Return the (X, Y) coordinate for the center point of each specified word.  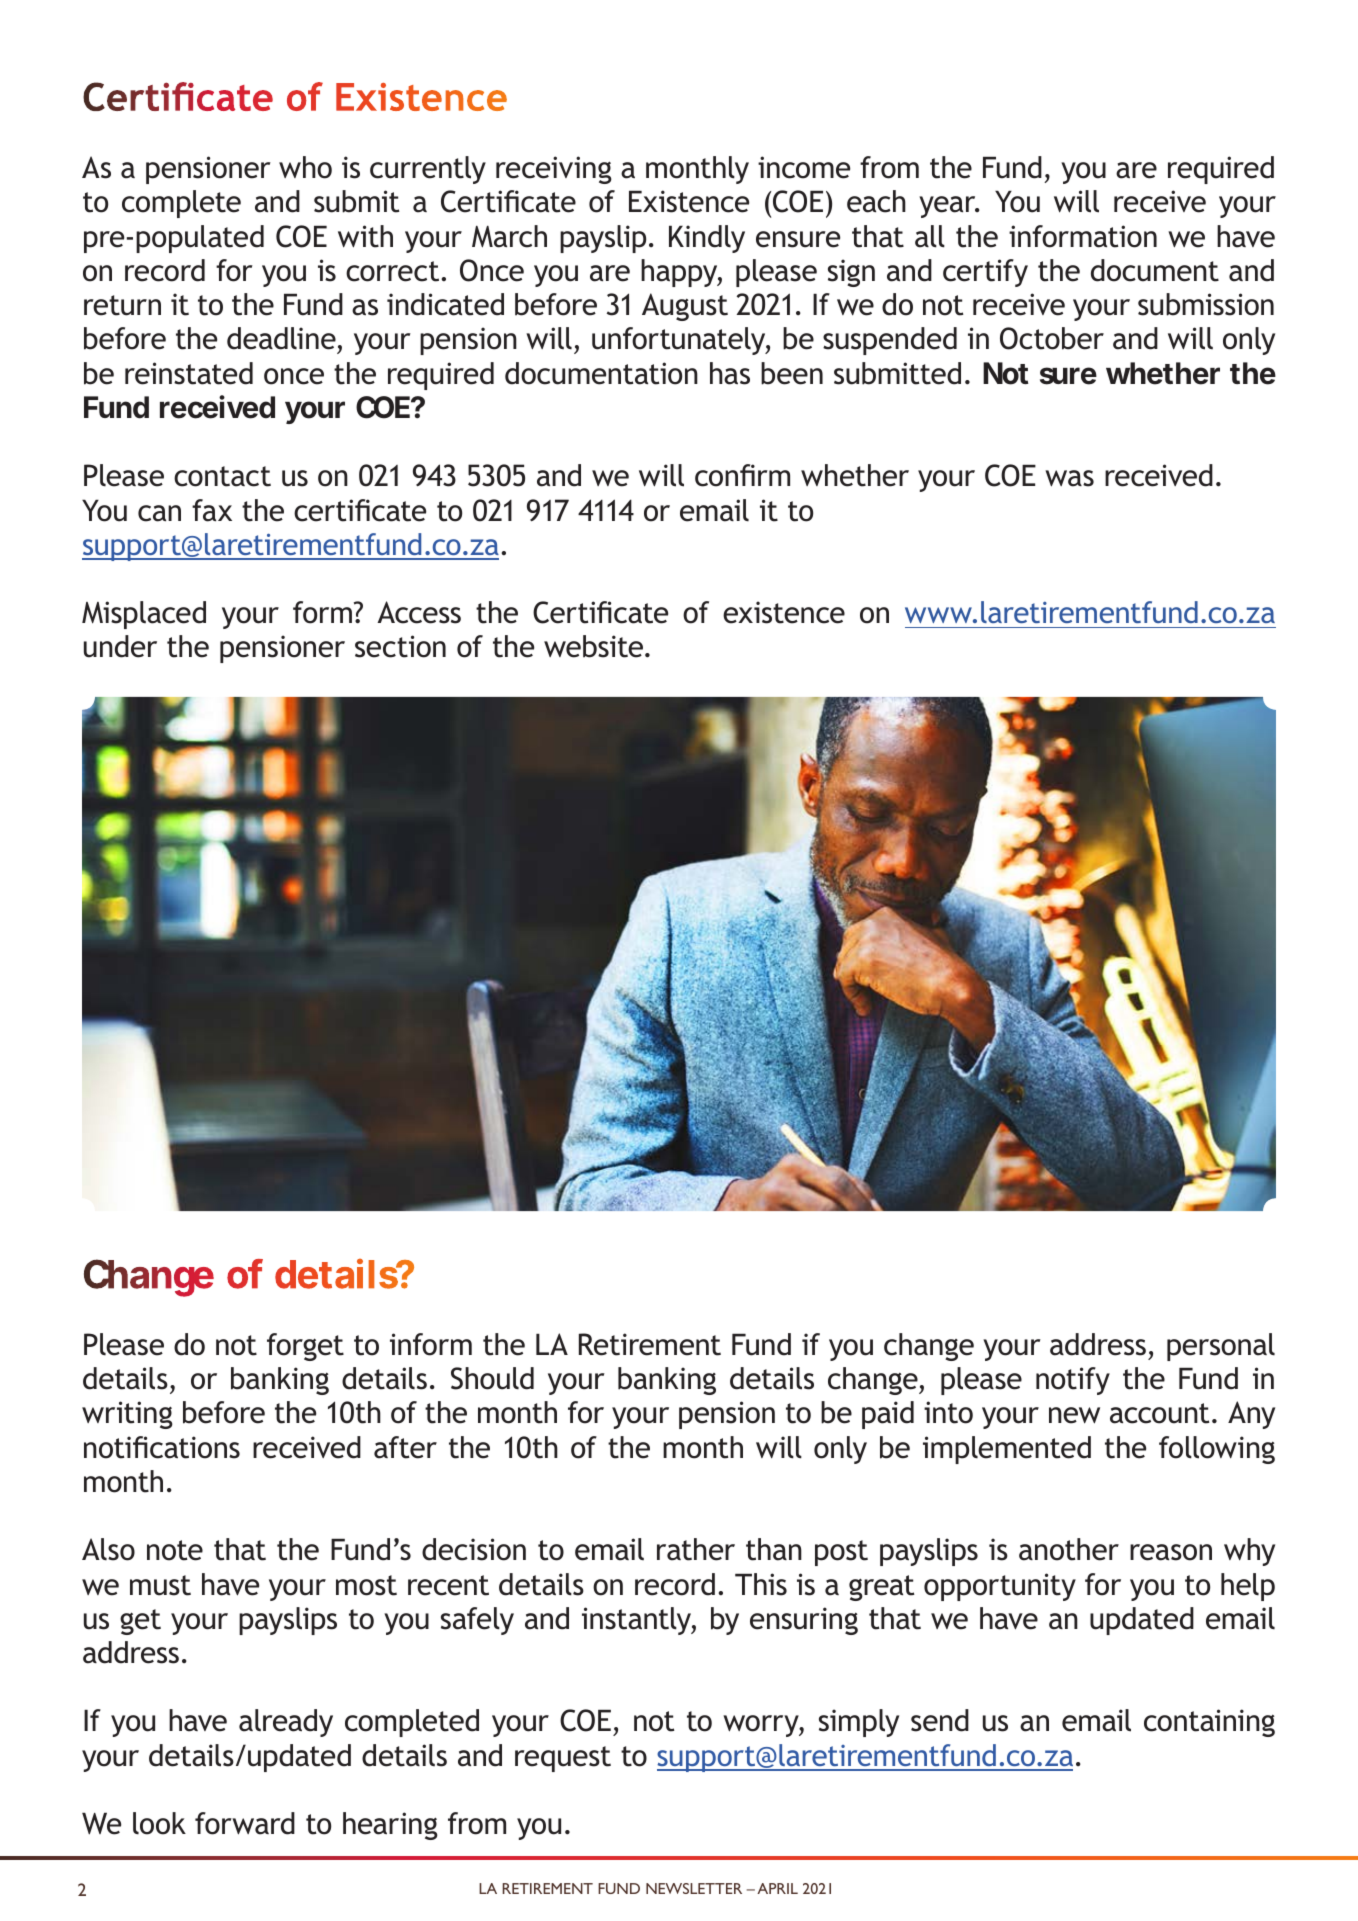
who (305, 167)
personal (1221, 1347)
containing (1209, 1723)
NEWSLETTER (694, 1888)
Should (492, 1378)
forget (305, 1347)
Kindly (707, 239)
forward (245, 1823)
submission (1206, 304)
